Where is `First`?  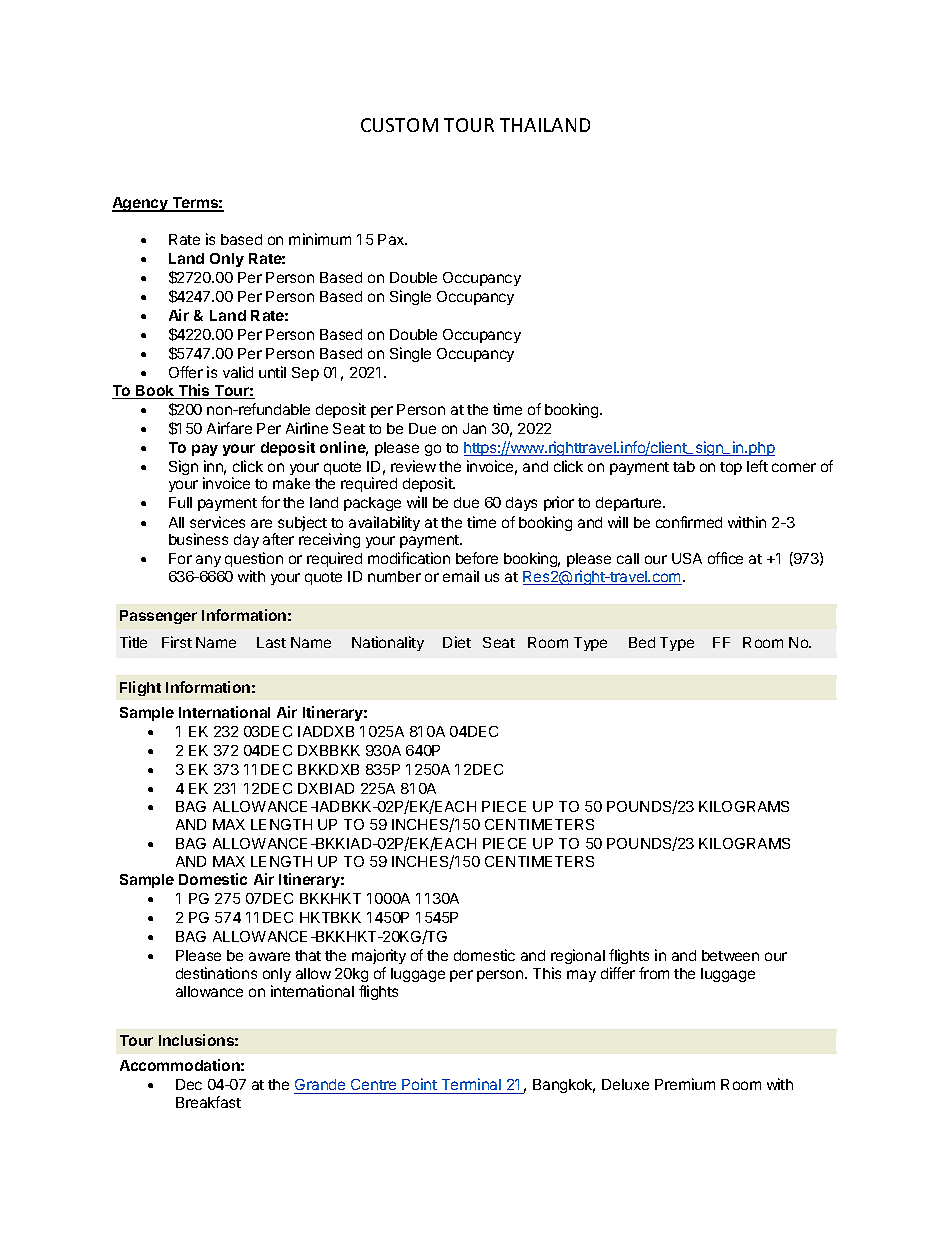 First is located at coordinates (177, 642).
